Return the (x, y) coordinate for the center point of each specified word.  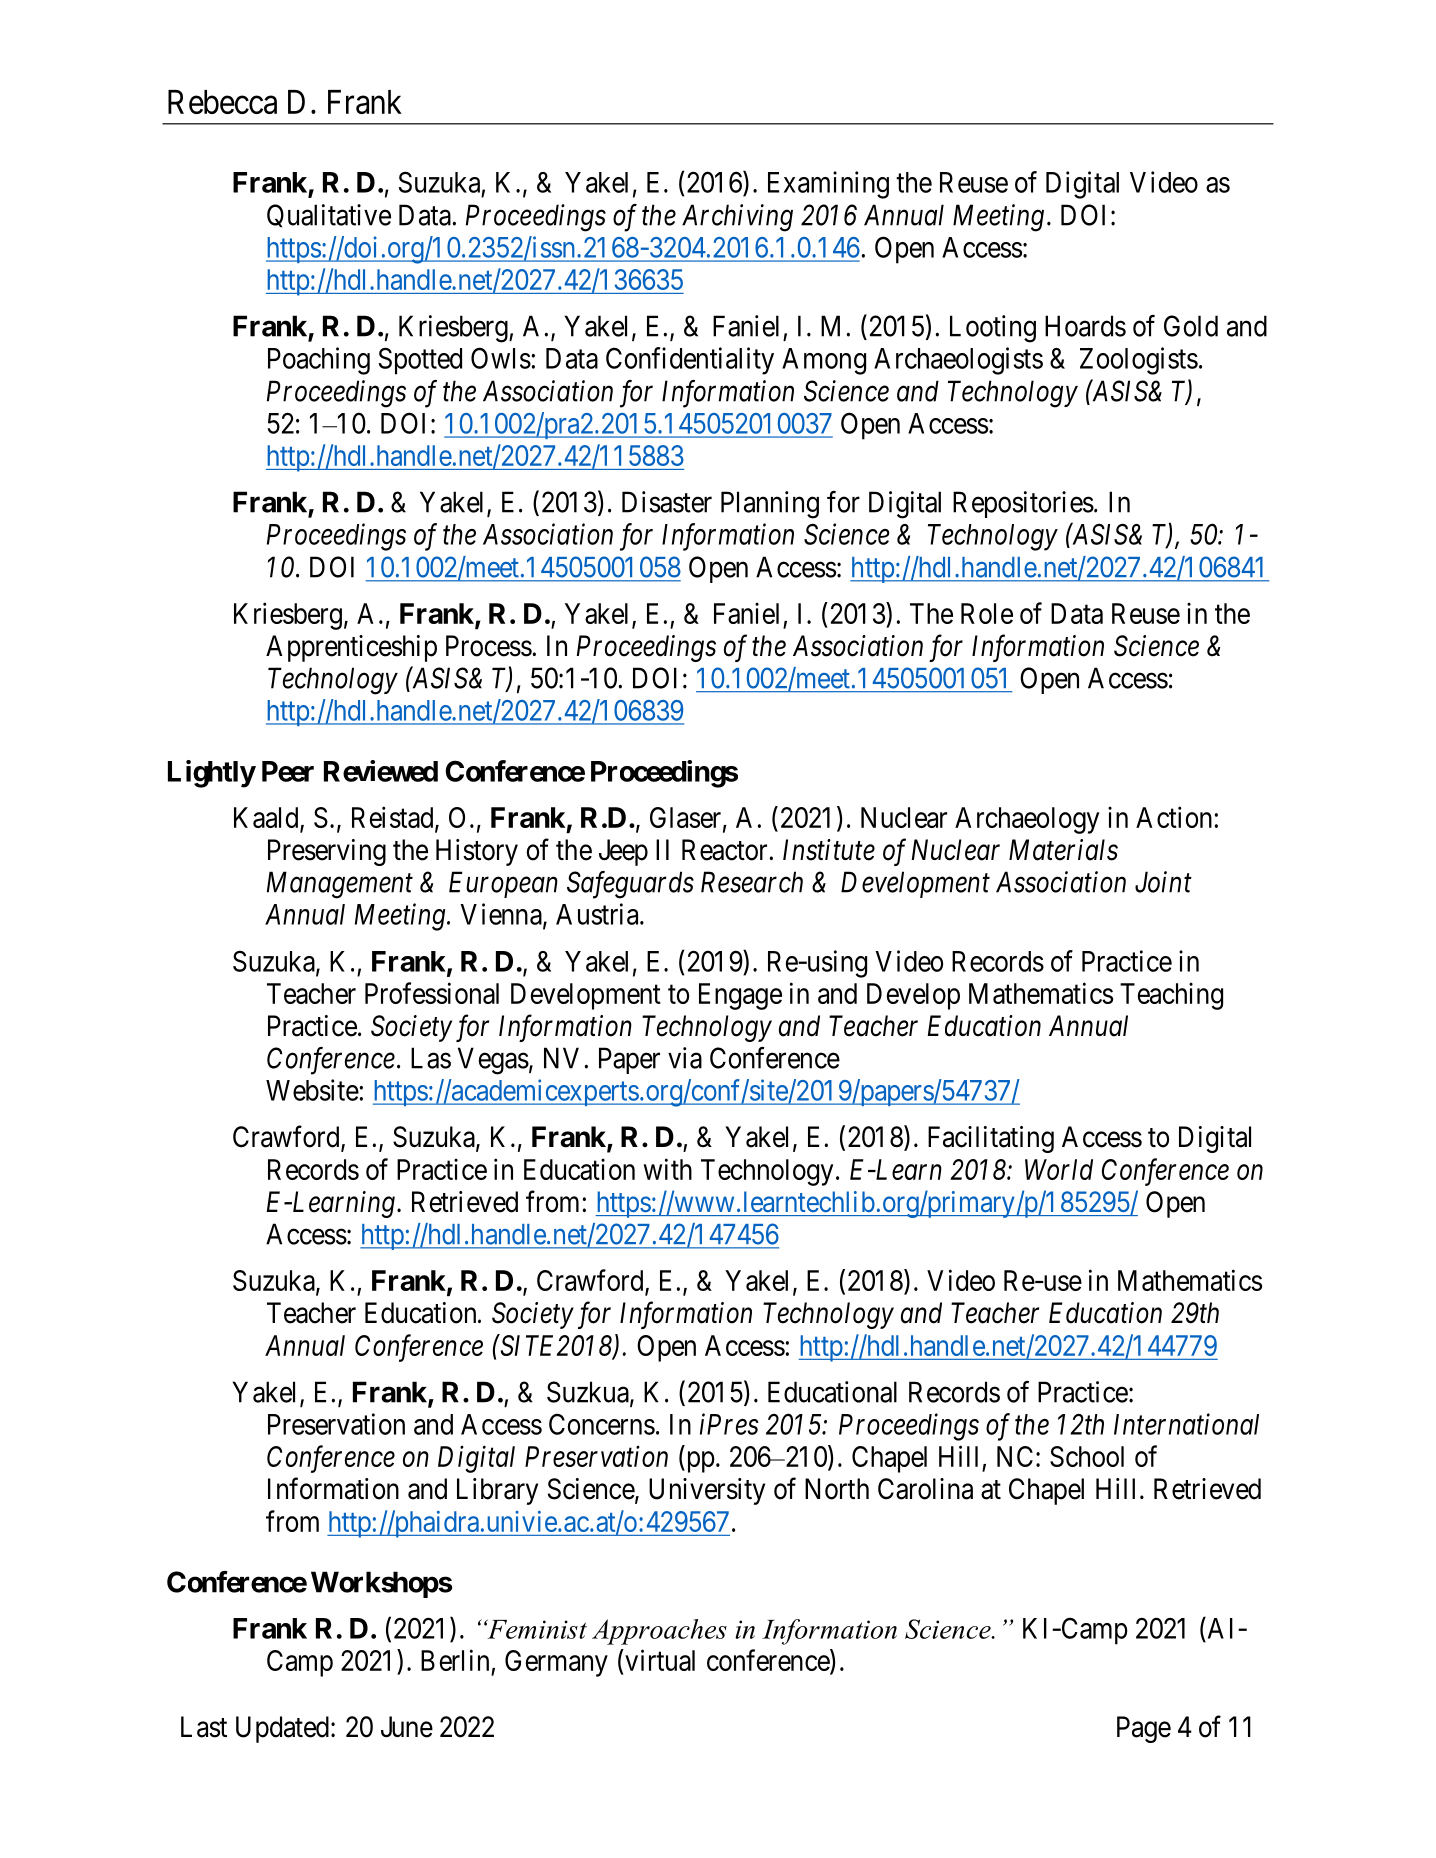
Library (497, 1491)
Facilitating (991, 1139)
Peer (288, 771)
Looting (993, 329)
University (707, 1491)
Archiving (737, 218)
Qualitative (329, 215)
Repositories (1023, 504)
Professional (432, 993)
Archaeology (1027, 820)
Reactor (726, 850)
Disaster (667, 502)
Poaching (319, 361)
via (685, 1058)
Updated (282, 1729)
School (1087, 1456)
